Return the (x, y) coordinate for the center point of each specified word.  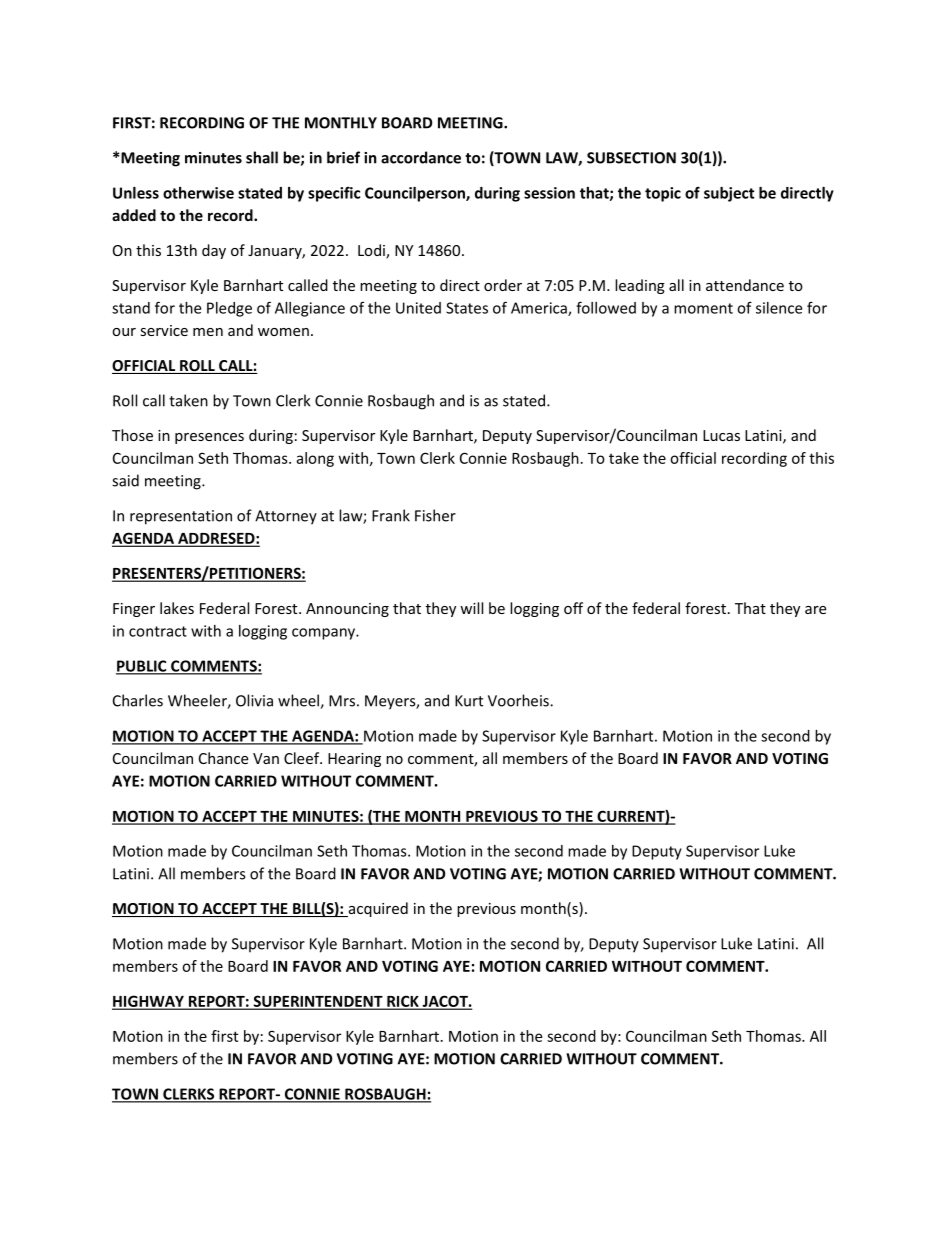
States (467, 308)
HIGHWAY (149, 1002)
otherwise (198, 193)
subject (729, 194)
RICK (403, 1002)
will (471, 608)
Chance (223, 758)
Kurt (469, 701)
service (164, 330)
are (815, 610)
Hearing (354, 760)
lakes (177, 608)
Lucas (721, 435)
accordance (421, 157)
